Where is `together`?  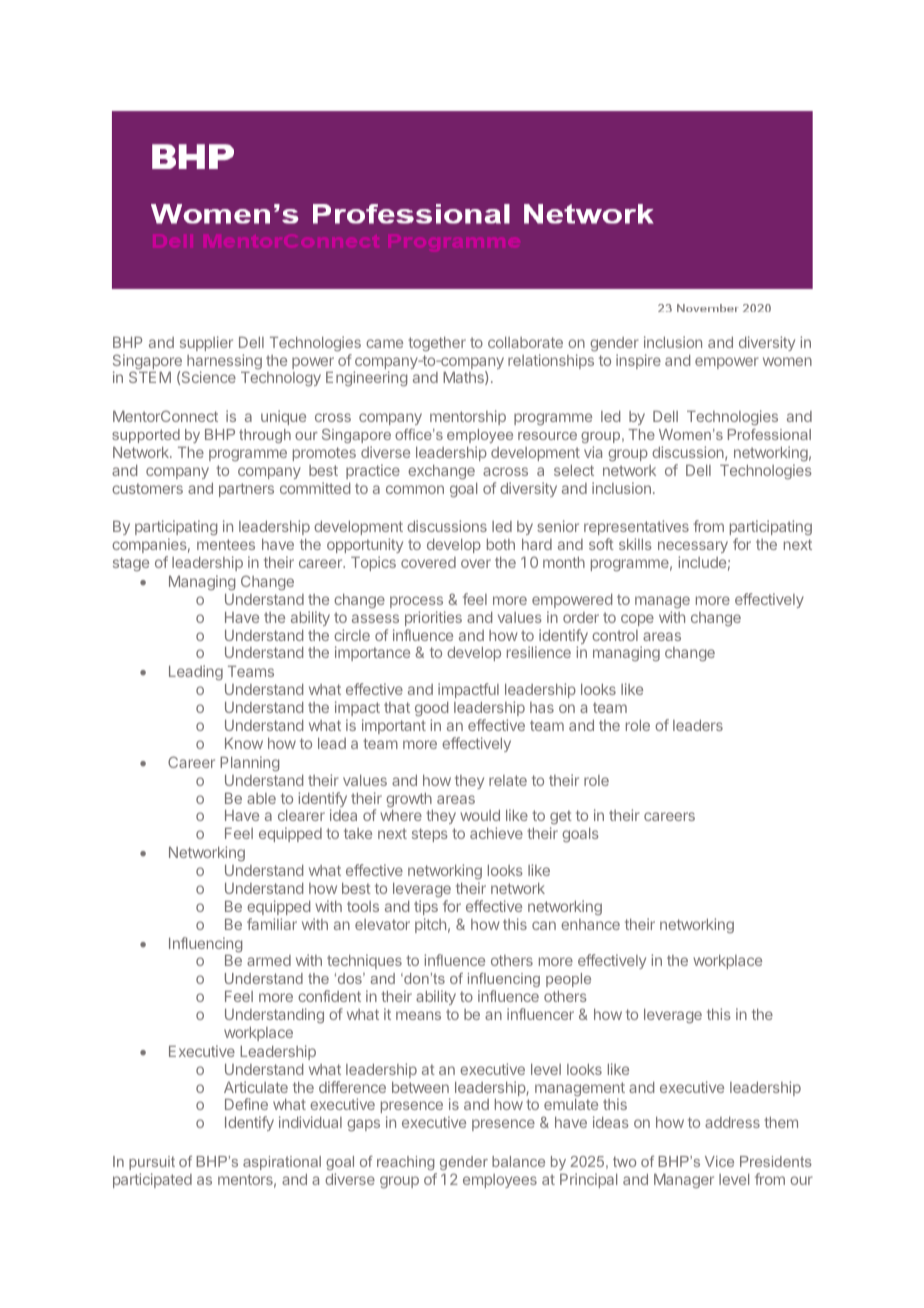 together is located at coordinates (437, 344).
